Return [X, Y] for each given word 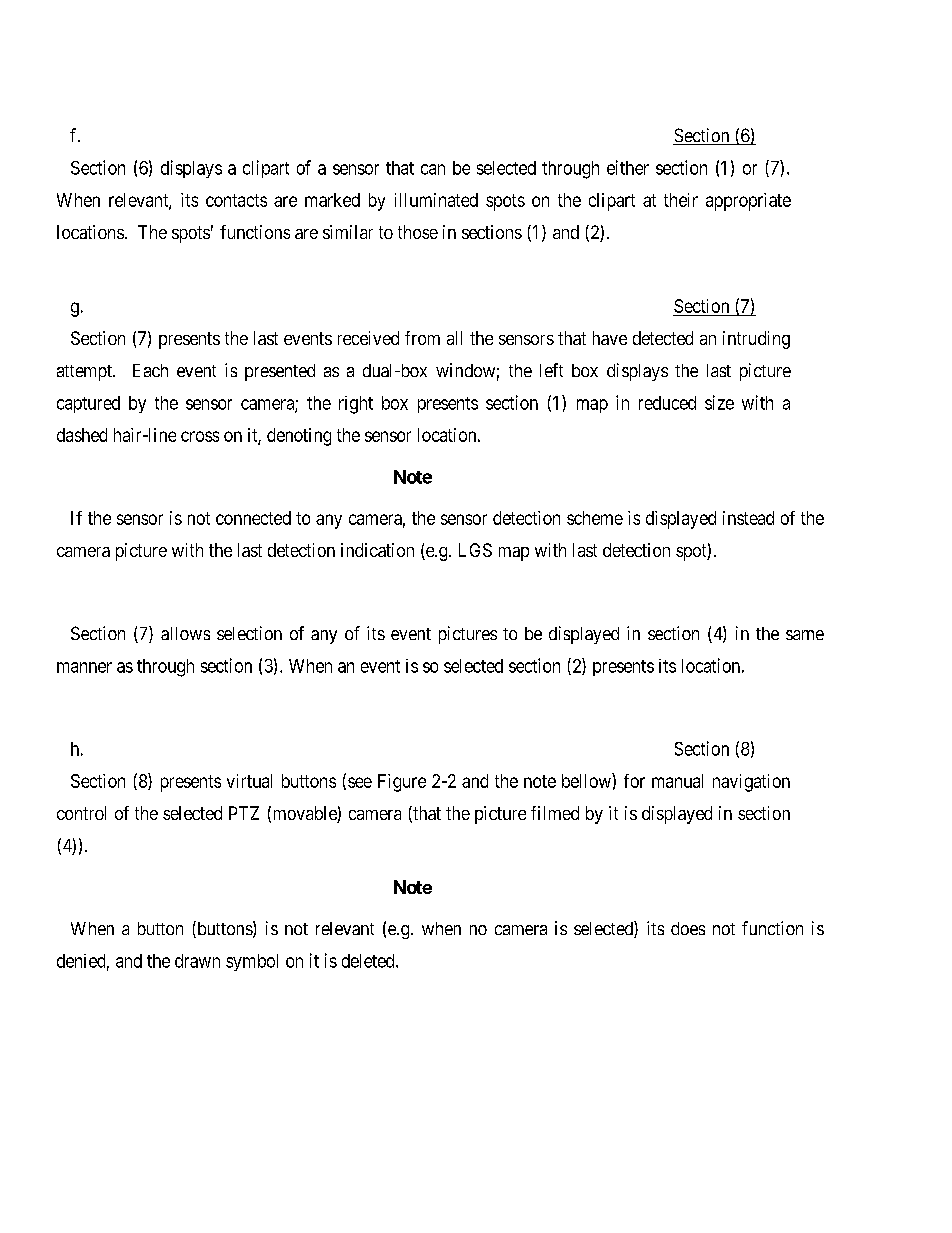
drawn [197, 961]
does [688, 928]
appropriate [748, 202]
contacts [236, 200]
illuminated [436, 200]
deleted [369, 961]
